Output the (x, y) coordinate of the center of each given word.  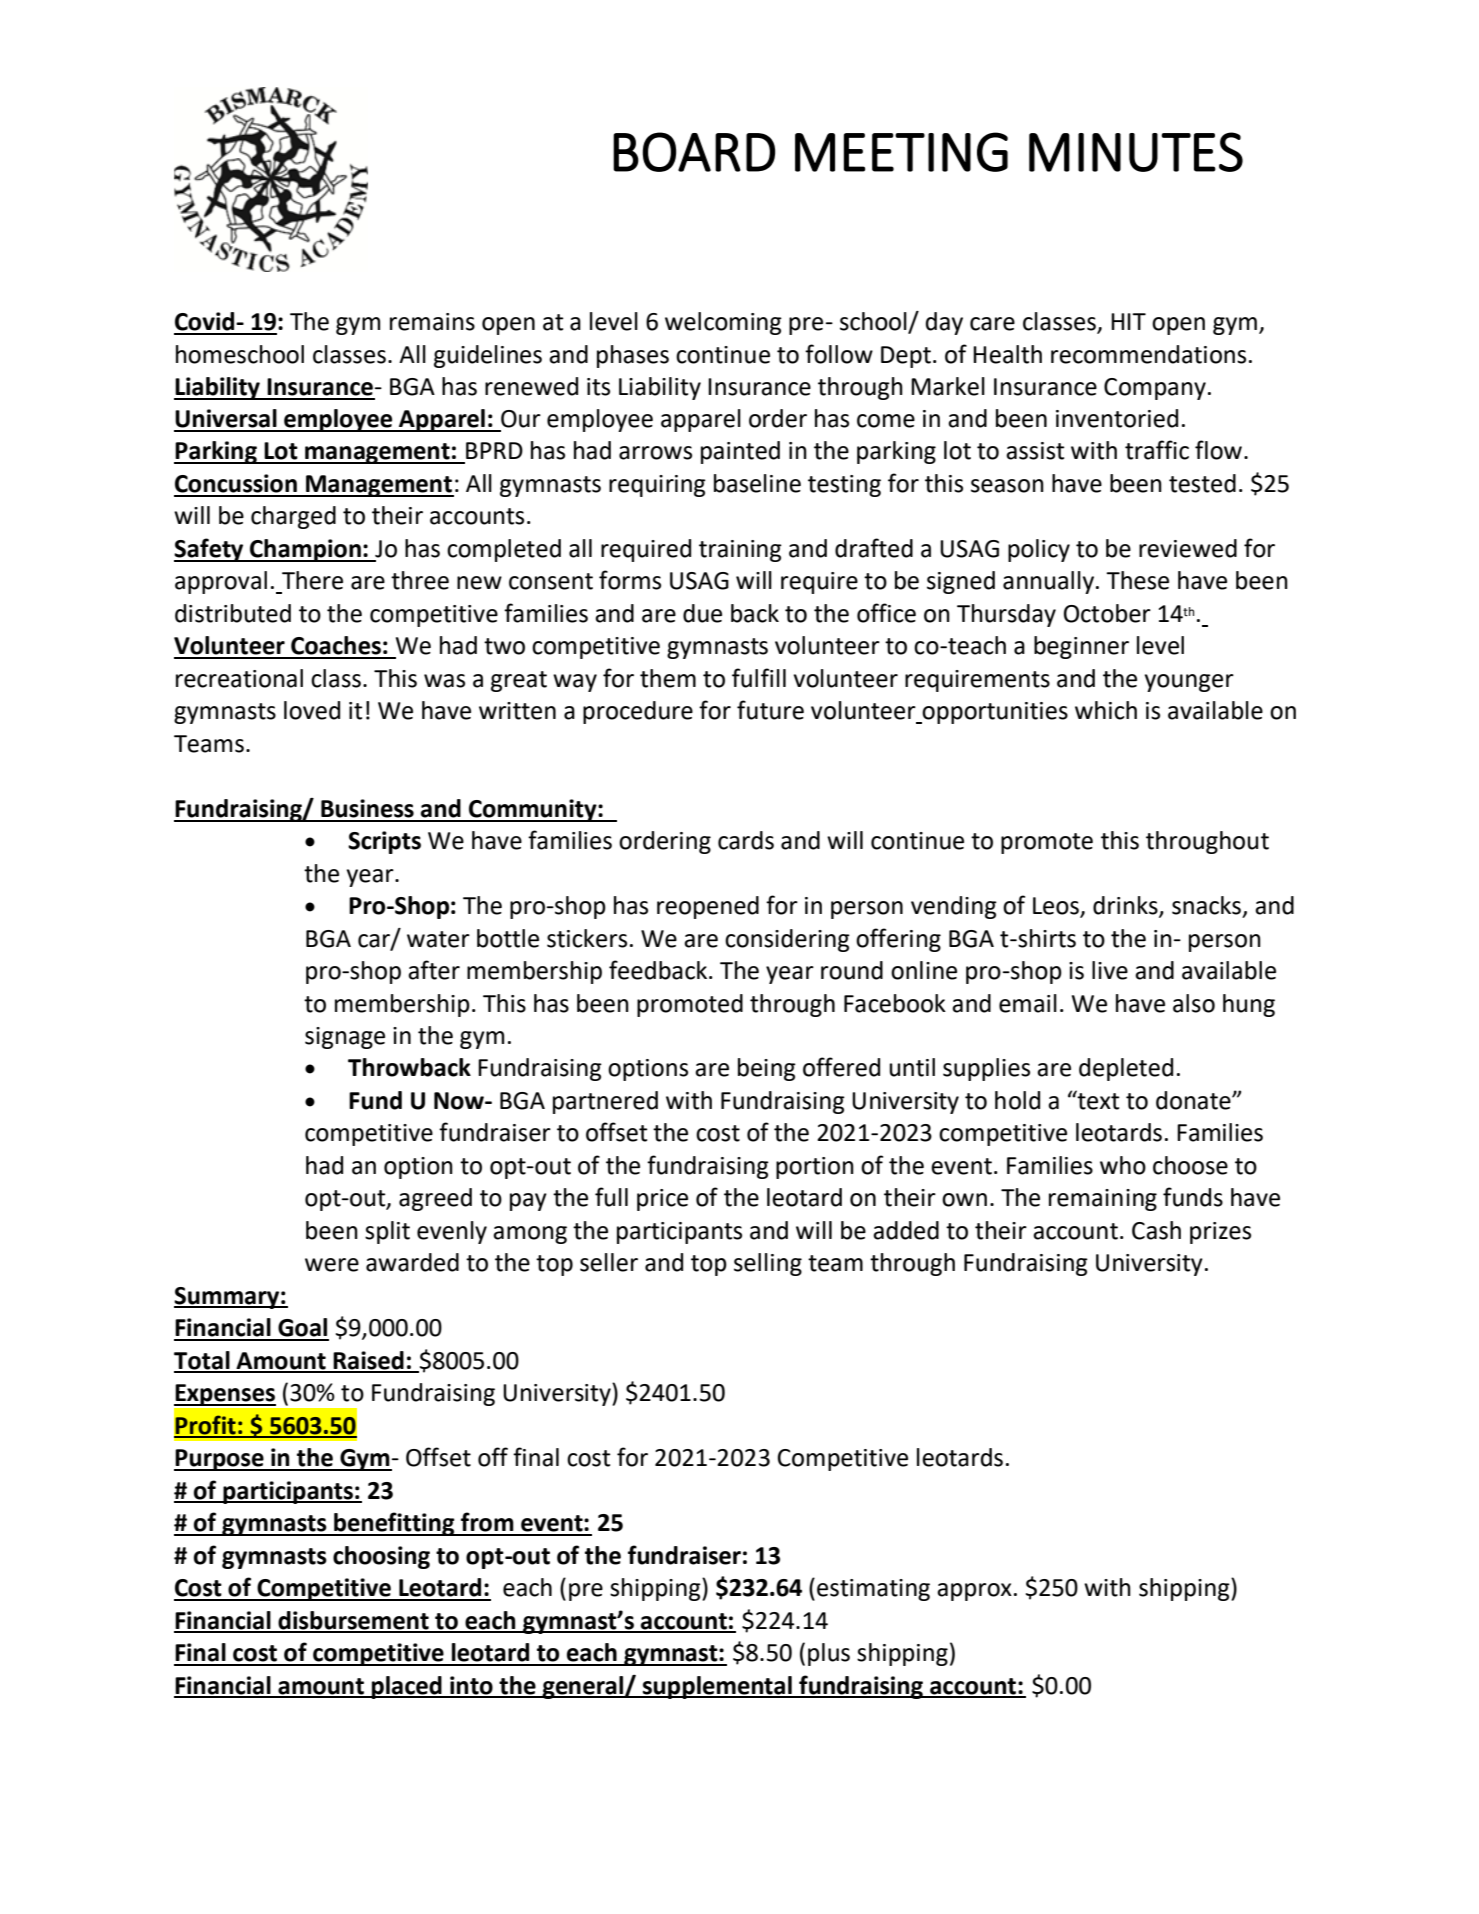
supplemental (717, 1687)
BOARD (694, 152)
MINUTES (1136, 152)
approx (974, 1592)
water (438, 939)
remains (432, 322)
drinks (1126, 906)
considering (787, 940)
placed (407, 1687)
